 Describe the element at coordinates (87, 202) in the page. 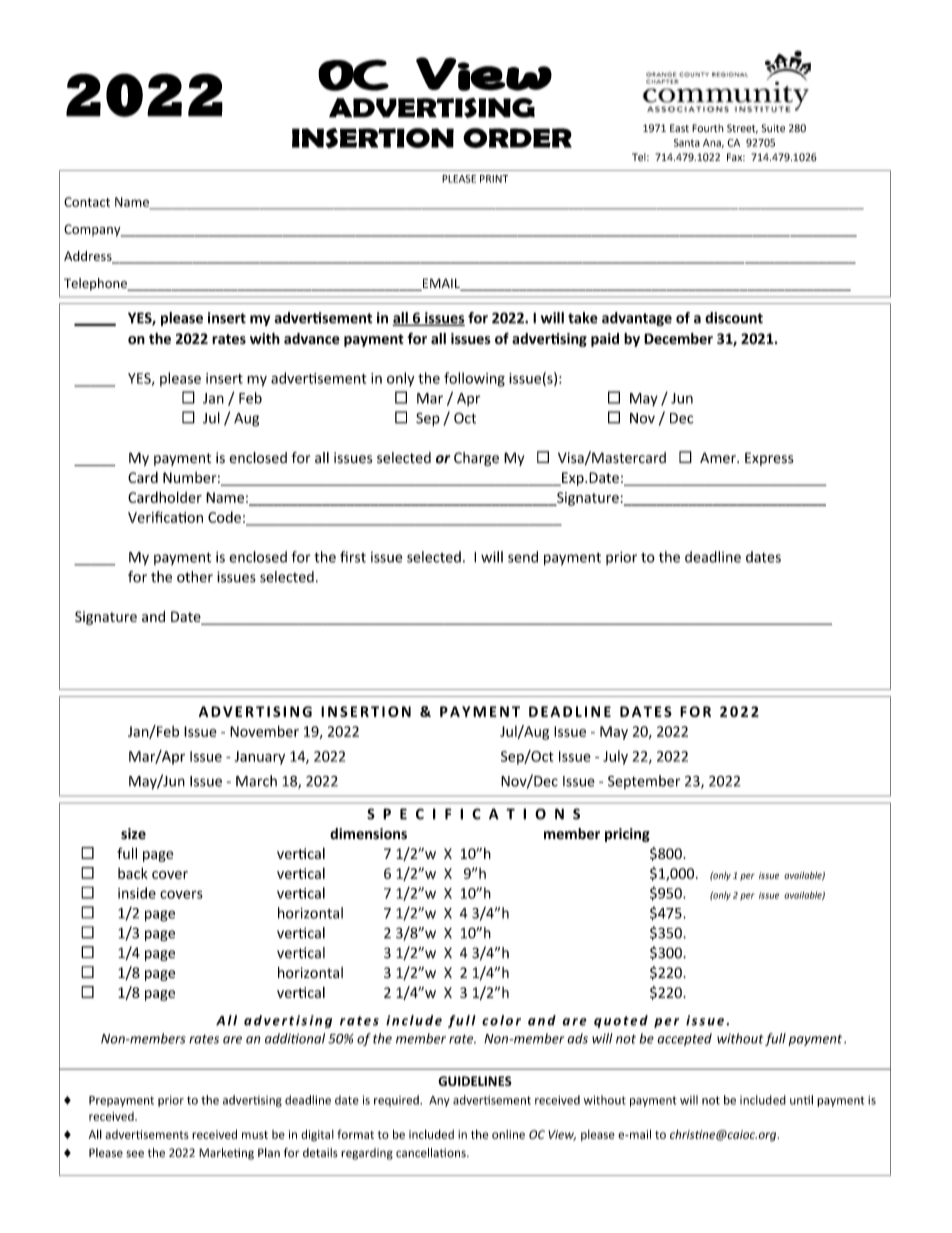

I see `Contact` at that location.
